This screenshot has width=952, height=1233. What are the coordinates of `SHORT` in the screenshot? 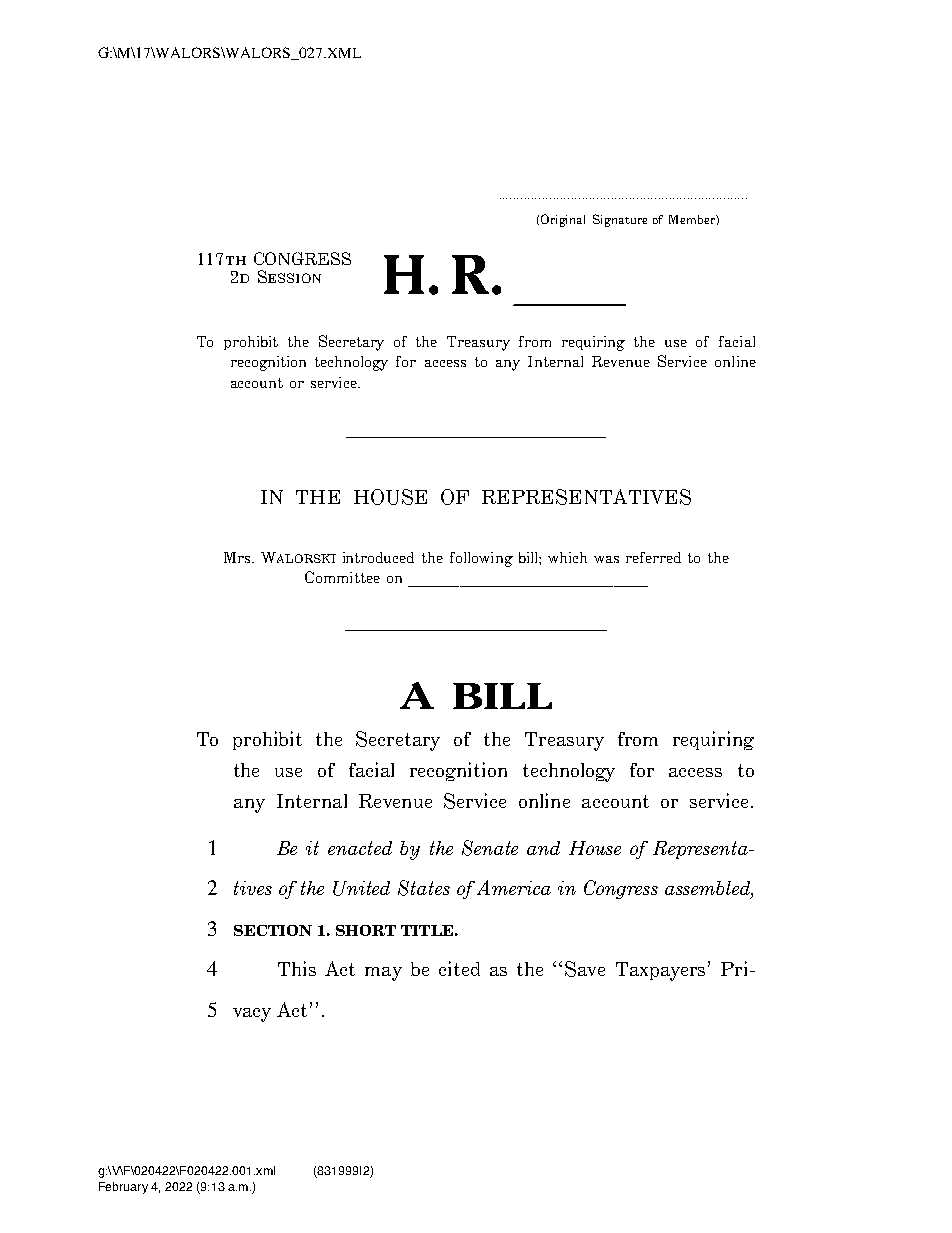 It's located at (366, 930).
